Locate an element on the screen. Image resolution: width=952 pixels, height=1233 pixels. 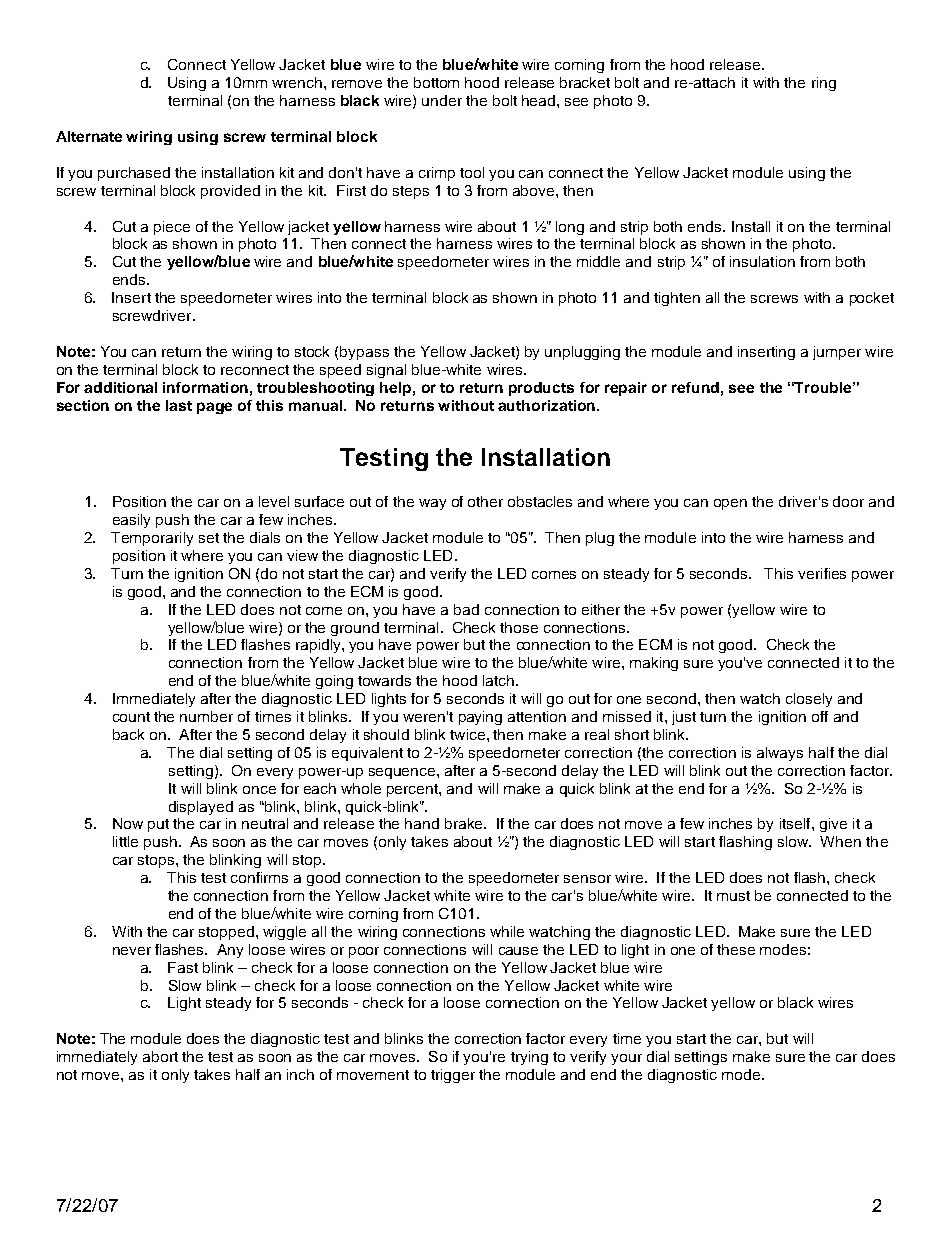
trigger is located at coordinates (453, 1076).
